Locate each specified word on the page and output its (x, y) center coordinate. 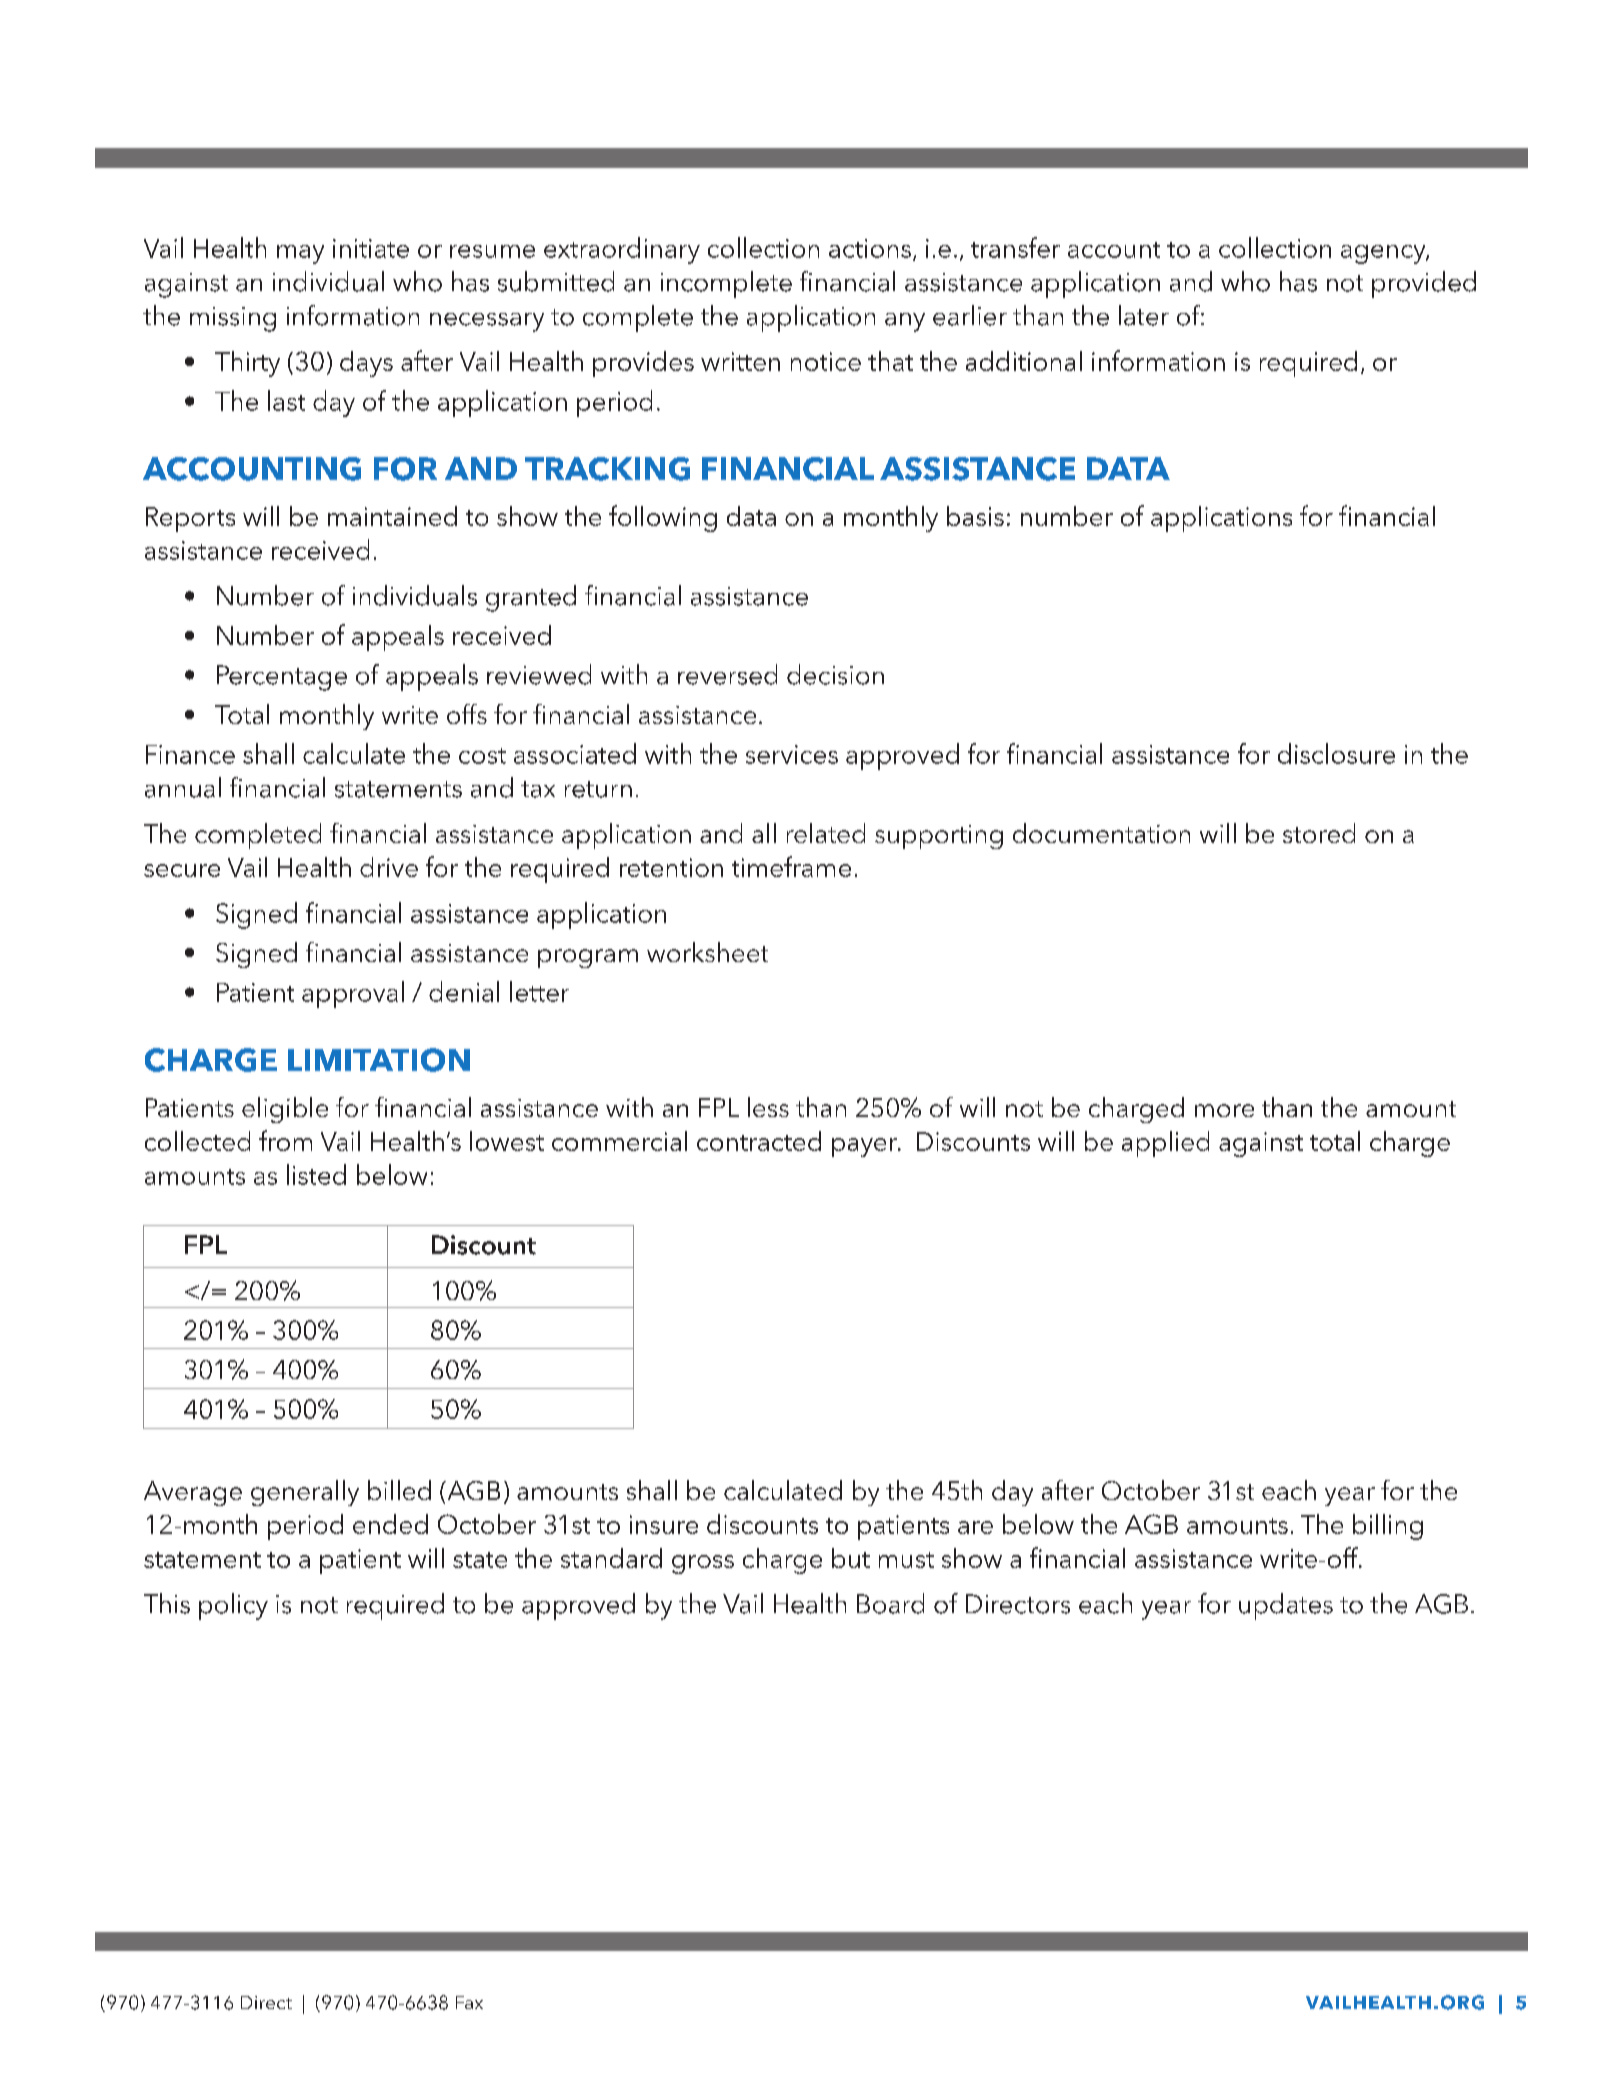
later (1144, 315)
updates (1286, 1606)
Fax (469, 2002)
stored (1319, 833)
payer (866, 1147)
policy (233, 1606)
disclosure (1336, 753)
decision (835, 674)
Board (890, 1603)
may (300, 254)
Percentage (282, 678)
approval (353, 994)
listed (316, 1174)
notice (826, 361)
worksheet (707, 952)
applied (1165, 1144)
